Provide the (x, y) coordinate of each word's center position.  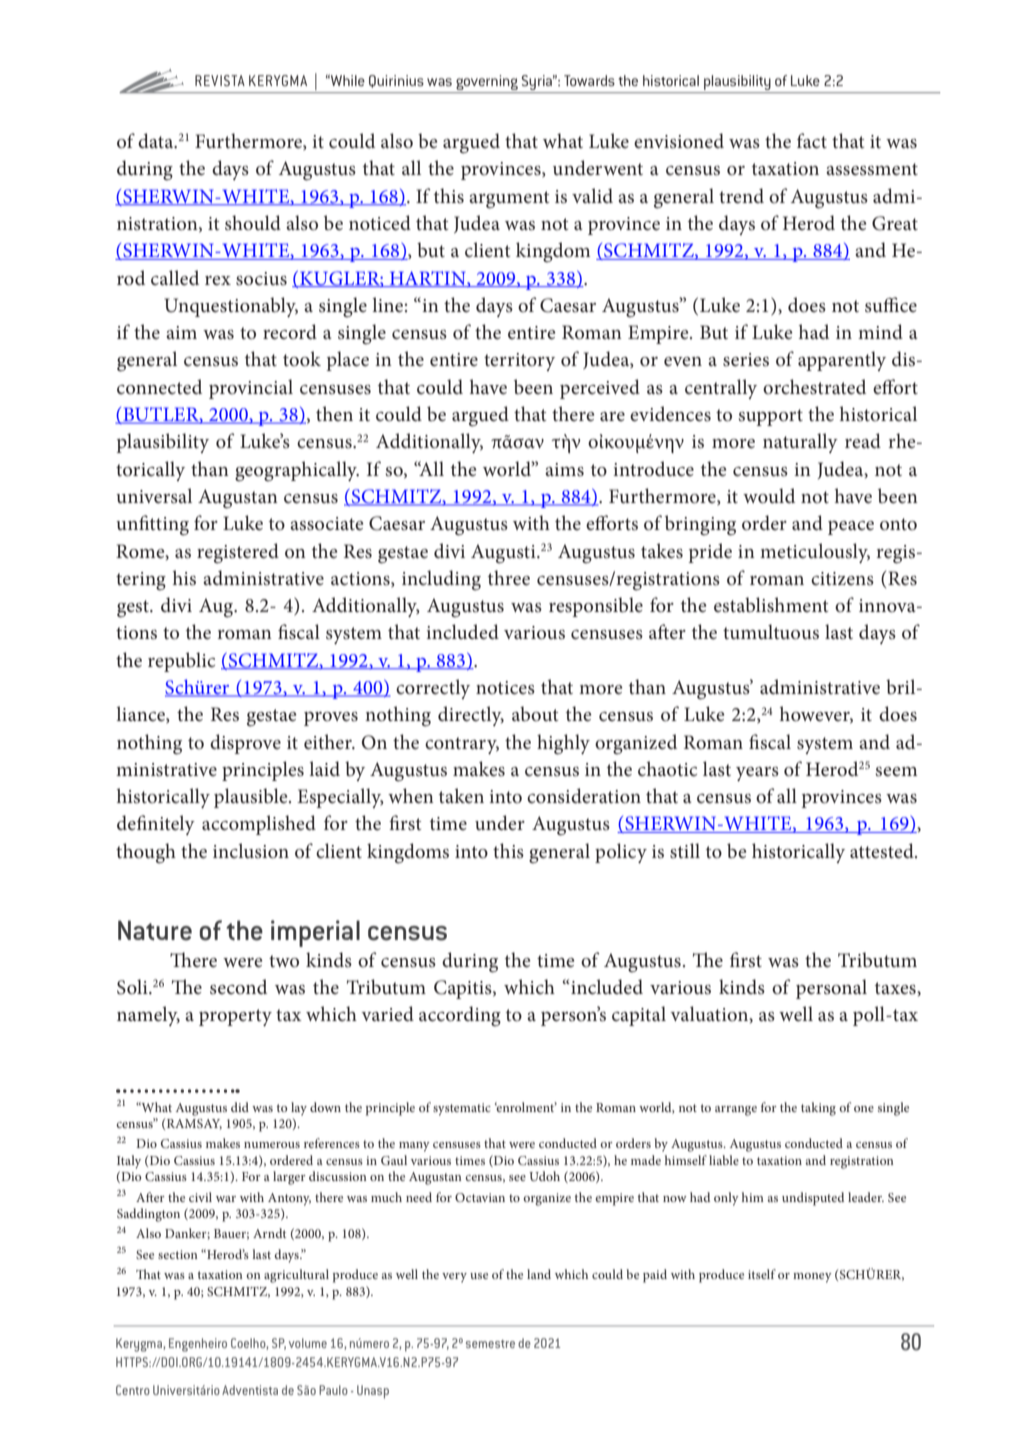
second (238, 987)
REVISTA (220, 80)
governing (487, 82)
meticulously (815, 553)
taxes (896, 988)
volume (308, 1343)
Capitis (464, 989)
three (509, 578)
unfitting (152, 525)
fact (812, 141)
